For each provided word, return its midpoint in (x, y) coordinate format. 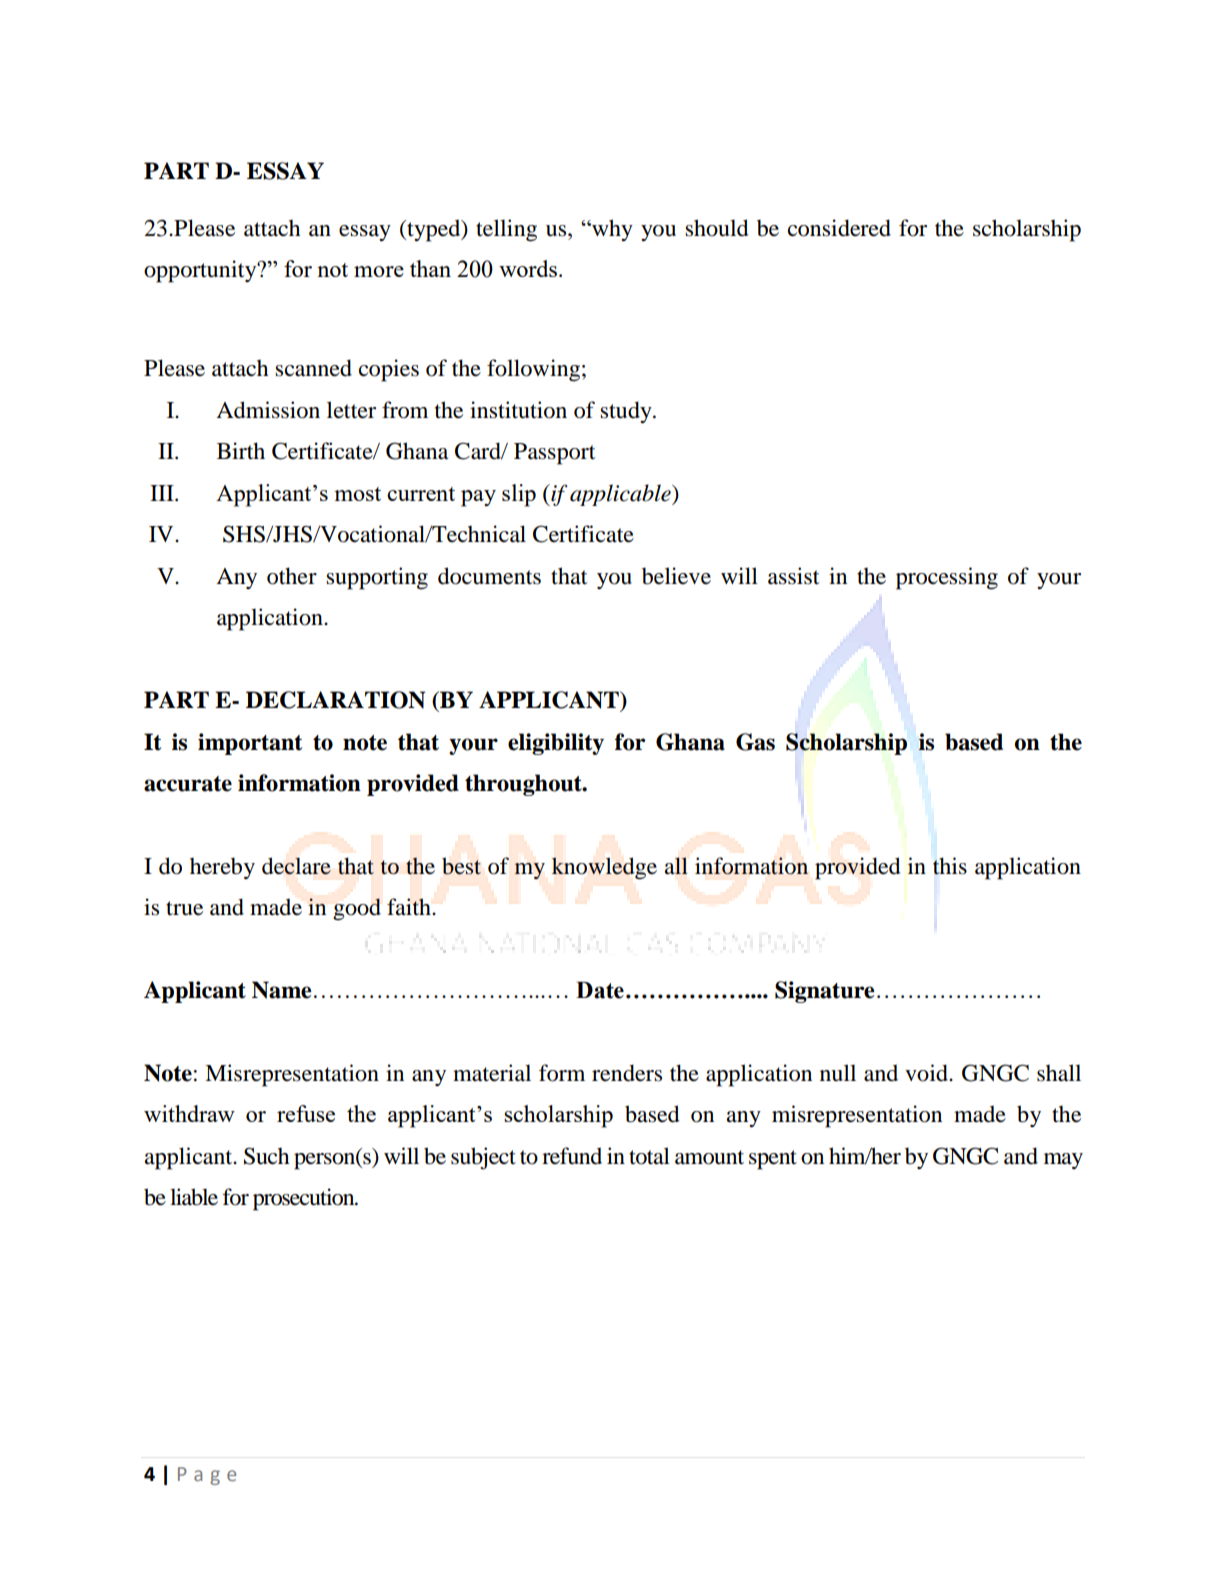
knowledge (604, 868)
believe (676, 576)
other (292, 576)
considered (839, 228)
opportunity (201, 271)
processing (947, 578)
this (950, 866)
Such (266, 1156)
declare (296, 866)
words (529, 268)
